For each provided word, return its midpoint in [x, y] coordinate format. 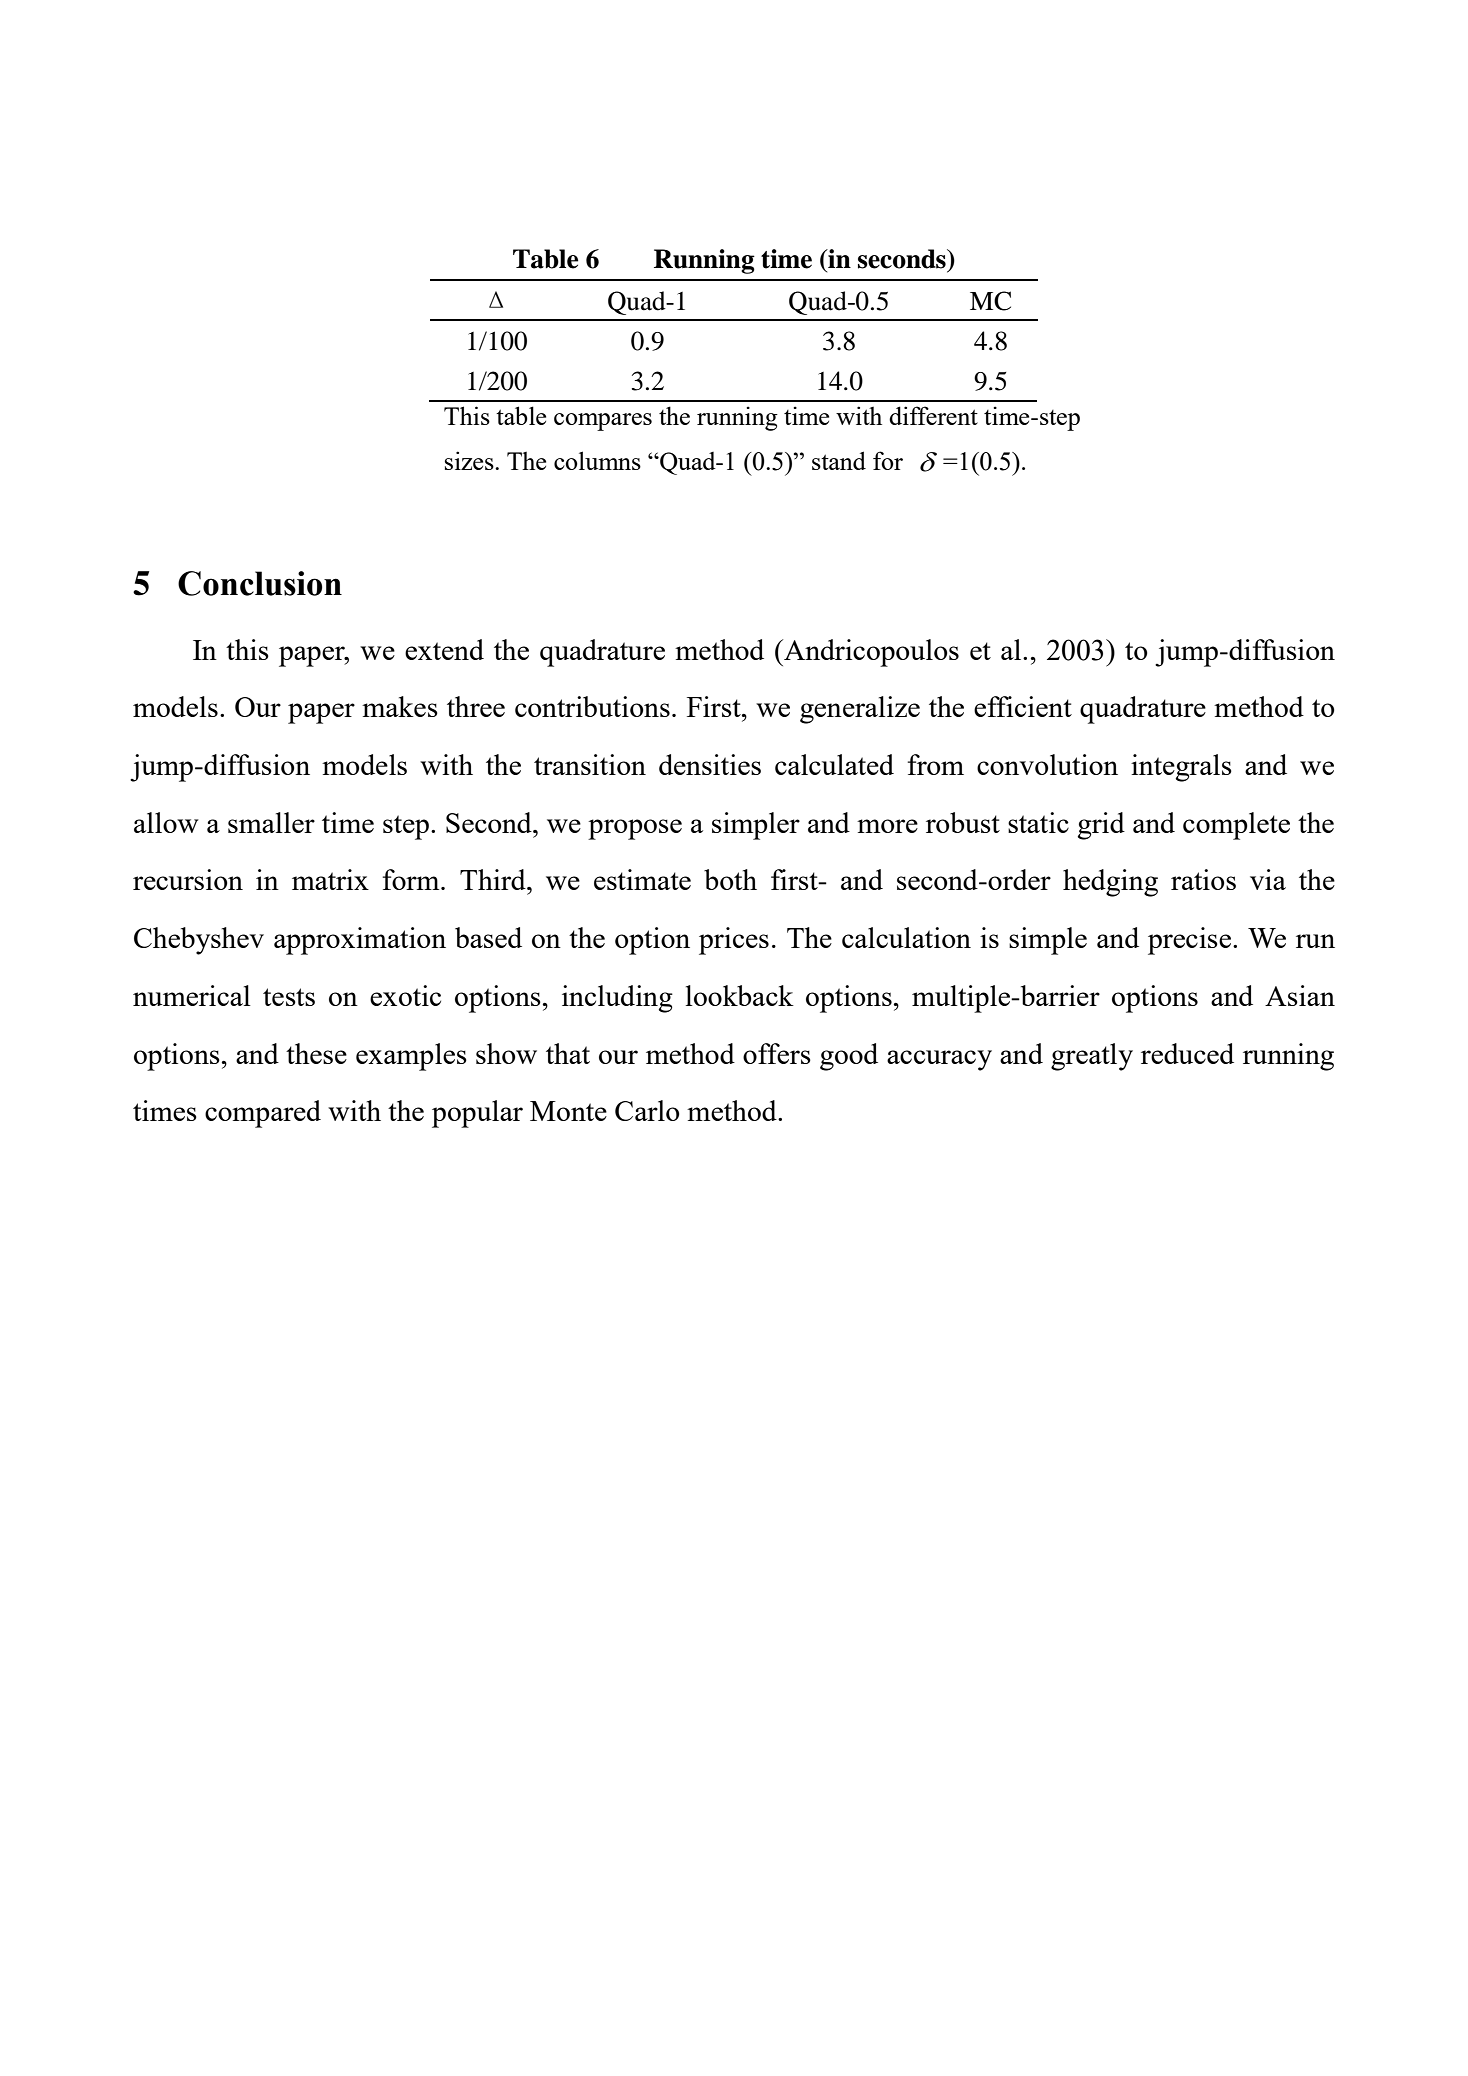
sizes [470, 460]
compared [263, 1114]
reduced [1187, 1053]
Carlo [647, 1110]
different [933, 415]
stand [839, 460]
